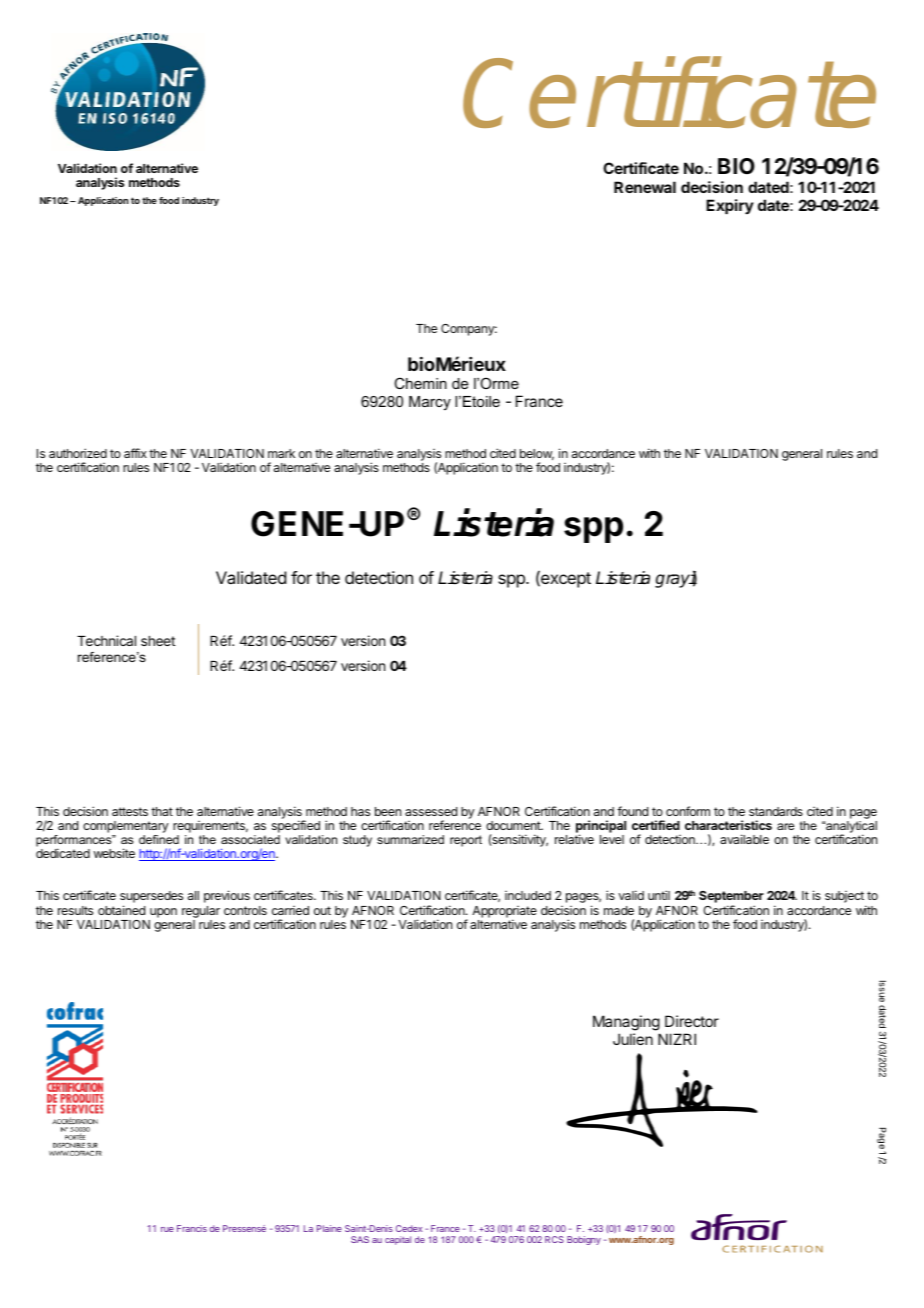  What do you see at coordinates (431, 811) in the screenshot?
I see `assessed` at bounding box center [431, 811].
